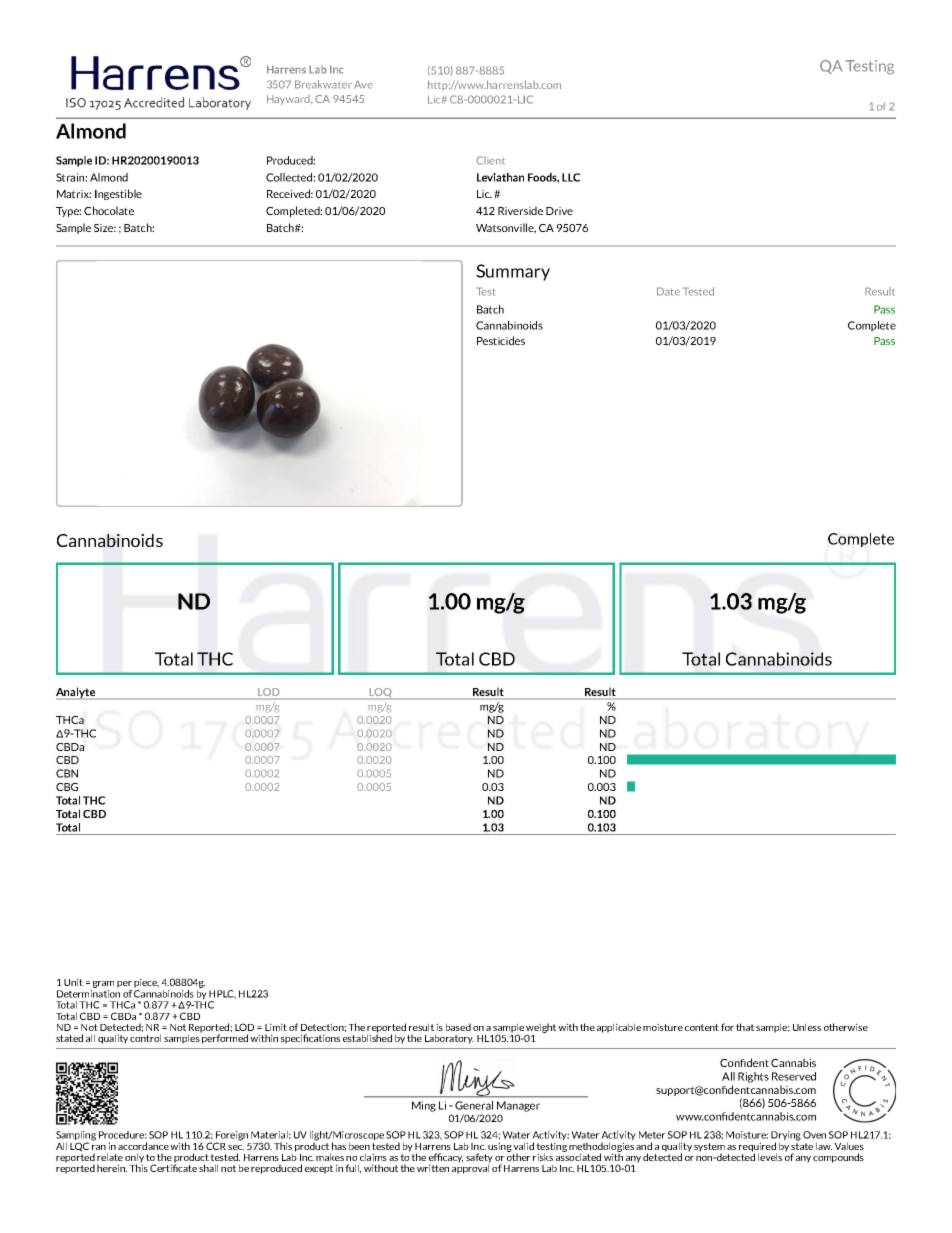 The width and height of the screenshot is (952, 1233). Describe the element at coordinates (143, 1146) in the screenshot. I see `accordance` at that location.
